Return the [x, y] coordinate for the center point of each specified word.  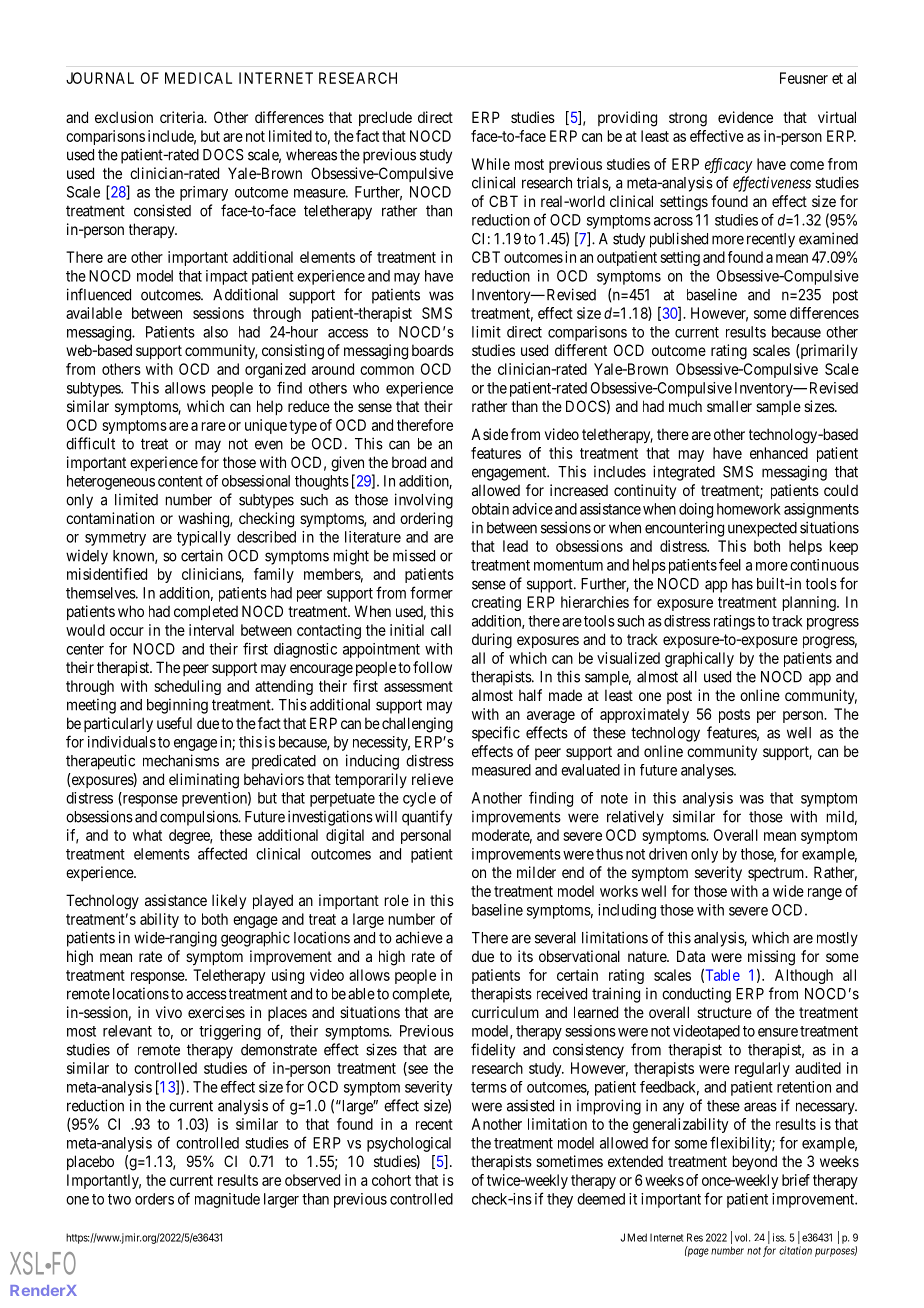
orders [154, 1199]
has [742, 584]
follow [432, 667]
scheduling [187, 687]
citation [795, 1250]
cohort [391, 1180]
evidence [745, 117]
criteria [183, 117]
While [491, 164]
